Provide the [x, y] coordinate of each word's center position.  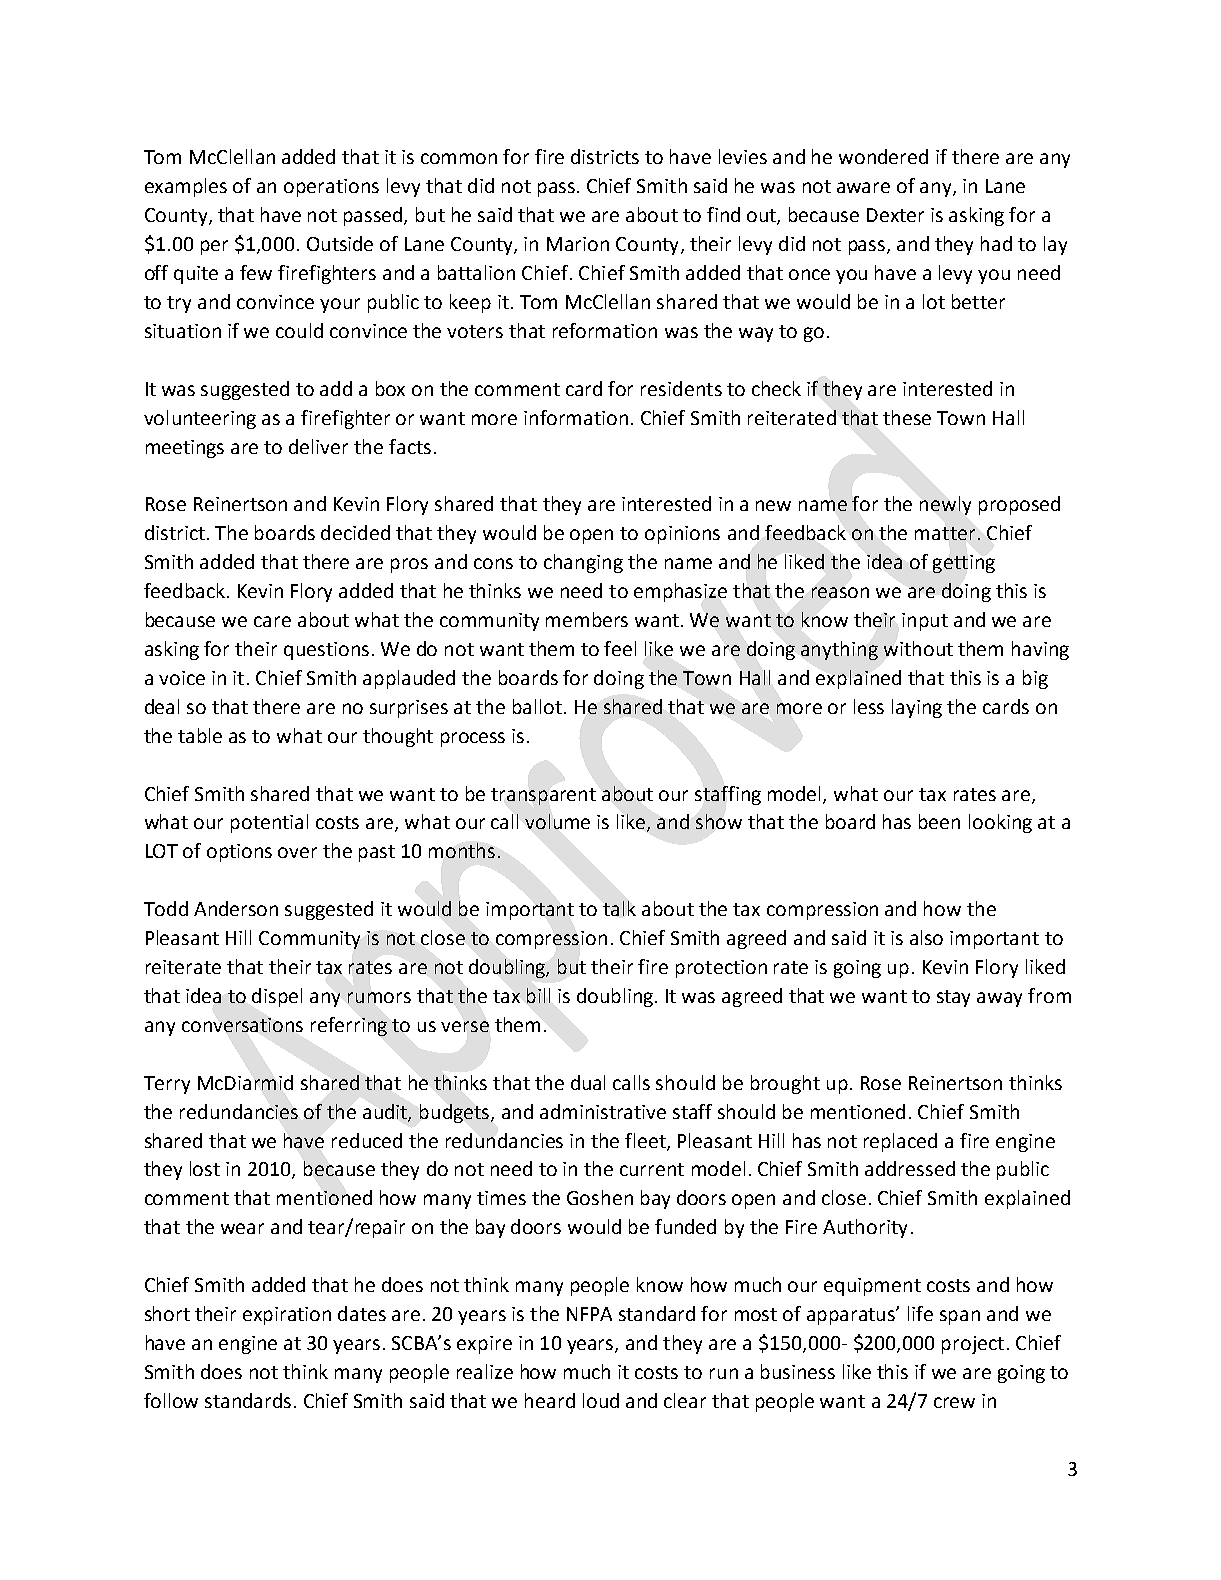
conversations [242, 1025]
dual [588, 1082]
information [576, 417]
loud [601, 1400]
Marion [578, 244]
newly [945, 505]
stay [953, 998]
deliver [318, 446]
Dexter [895, 215]
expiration [287, 1316]
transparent [543, 796]
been [939, 821]
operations [331, 188]
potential [269, 823]
